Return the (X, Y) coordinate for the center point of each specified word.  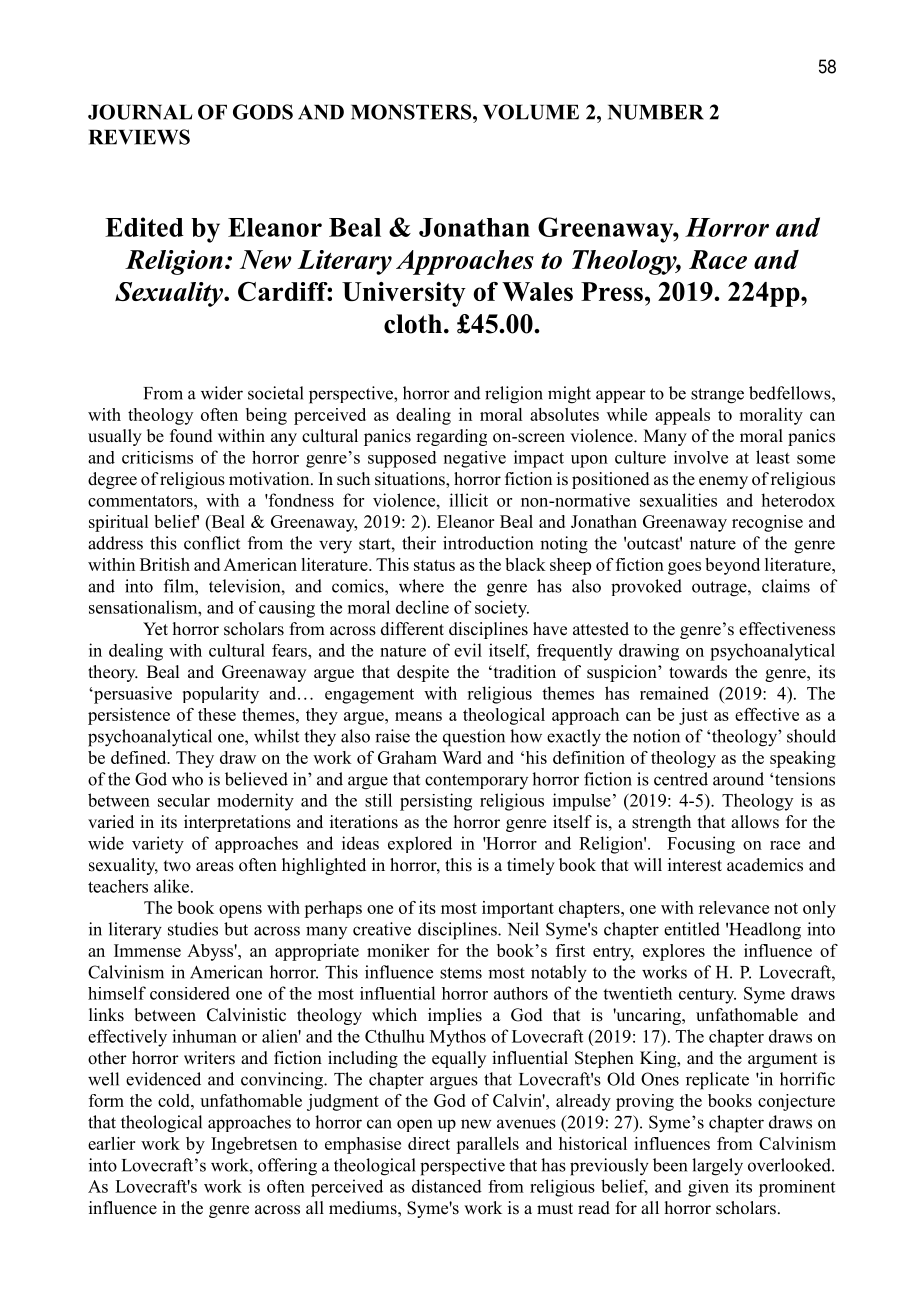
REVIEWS (139, 137)
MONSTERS (412, 112)
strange (717, 396)
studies (193, 929)
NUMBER (656, 112)
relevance (734, 907)
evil (468, 650)
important (518, 909)
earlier (111, 1143)
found (191, 436)
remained (674, 693)
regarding (451, 437)
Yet (155, 629)
